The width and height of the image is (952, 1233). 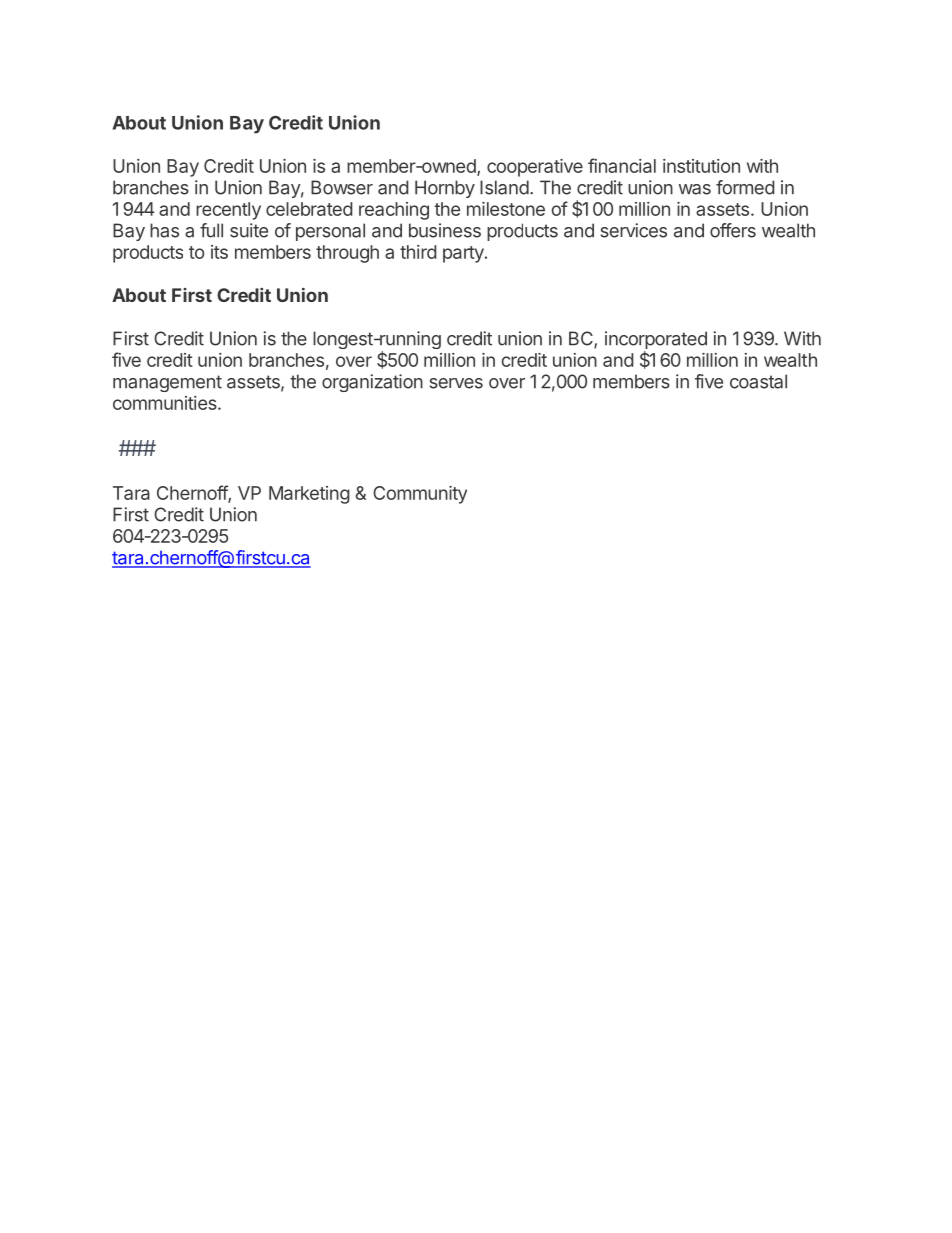 What do you see at coordinates (504, 187) in the image?
I see `Island` at bounding box center [504, 187].
